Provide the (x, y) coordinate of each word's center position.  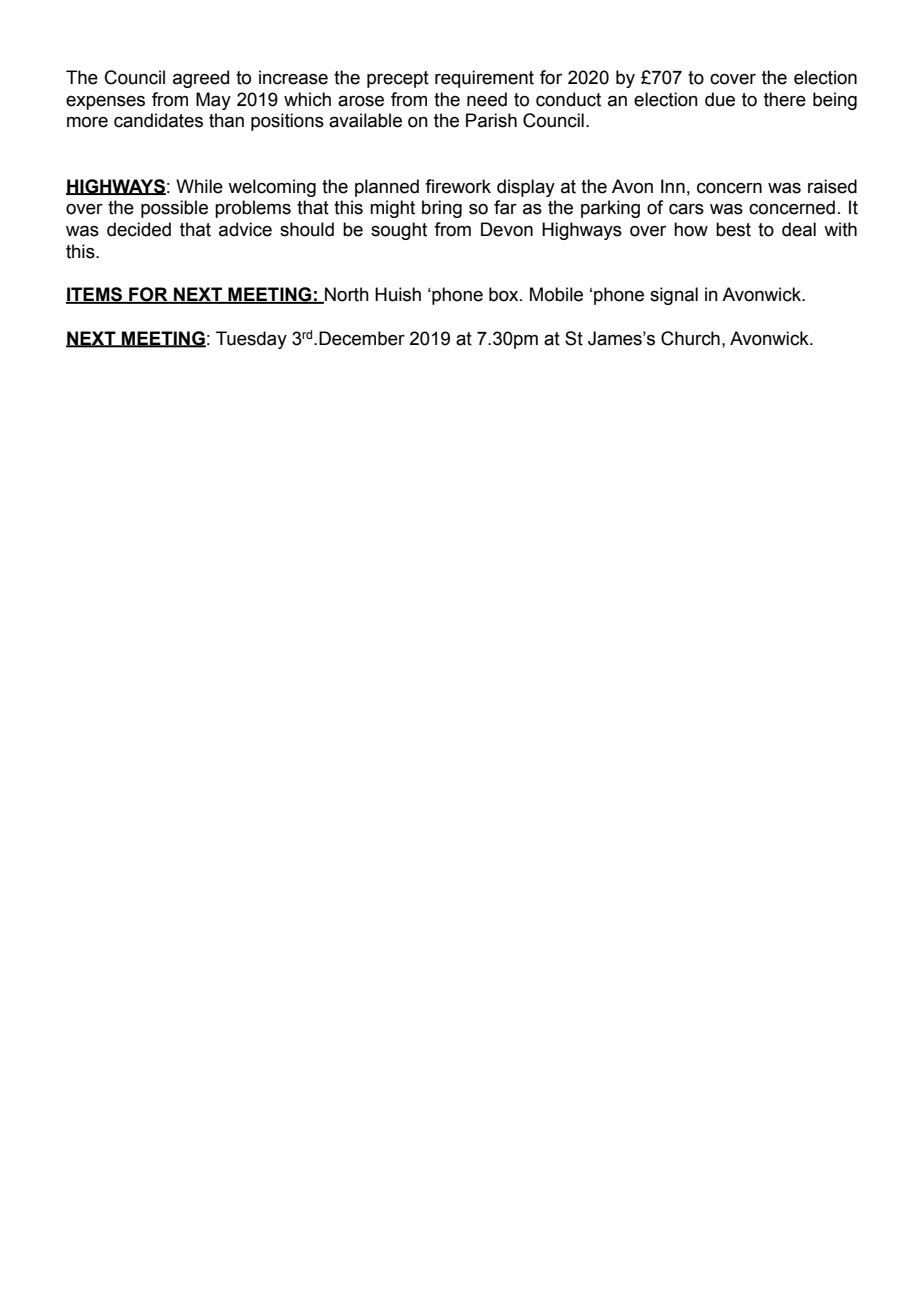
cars (686, 209)
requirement (484, 79)
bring (442, 209)
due (720, 99)
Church (690, 338)
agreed (201, 79)
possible (174, 209)
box (505, 294)
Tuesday (251, 340)
